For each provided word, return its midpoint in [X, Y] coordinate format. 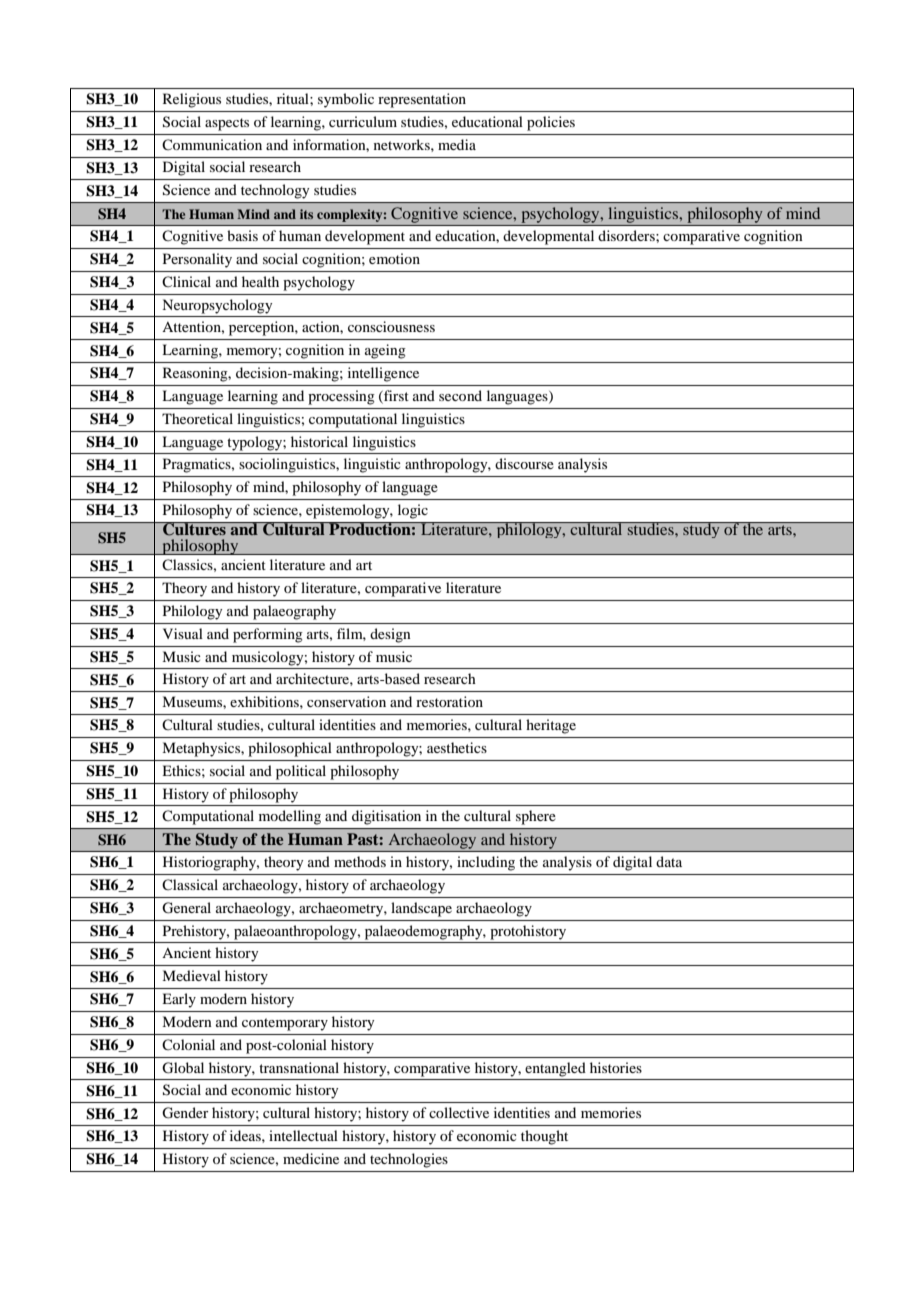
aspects [227, 124]
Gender [185, 1113]
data [669, 861]
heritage [551, 726]
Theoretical [197, 418]
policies [551, 123]
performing [268, 635]
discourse [524, 463]
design [390, 635]
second [460, 395]
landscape [421, 909]
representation [422, 100]
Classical [190, 884]
